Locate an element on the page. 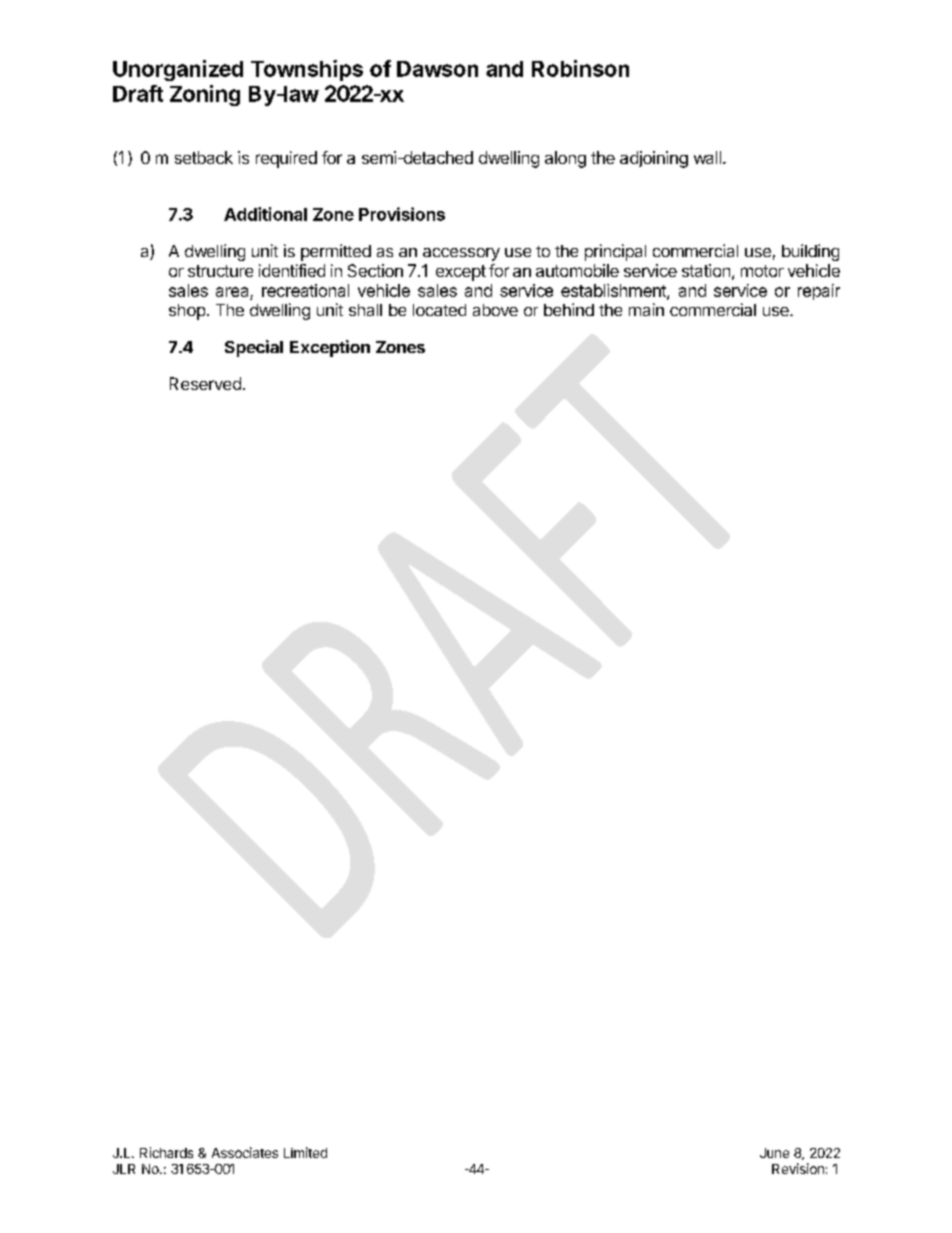 This image has width=952, height=1233. wall is located at coordinates (707, 157).
